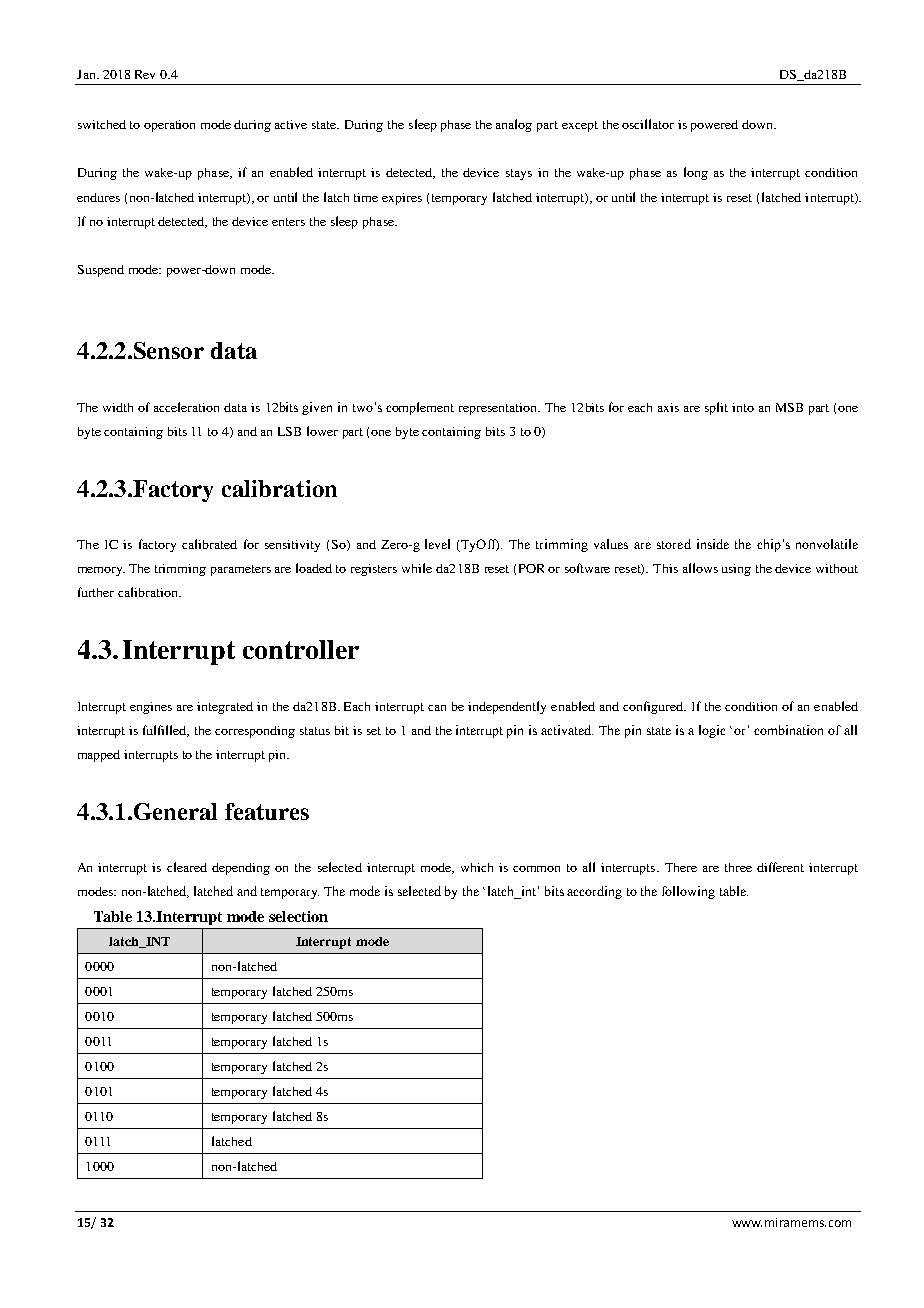  What do you see at coordinates (209, 544) in the page?
I see `calibrated` at bounding box center [209, 544].
